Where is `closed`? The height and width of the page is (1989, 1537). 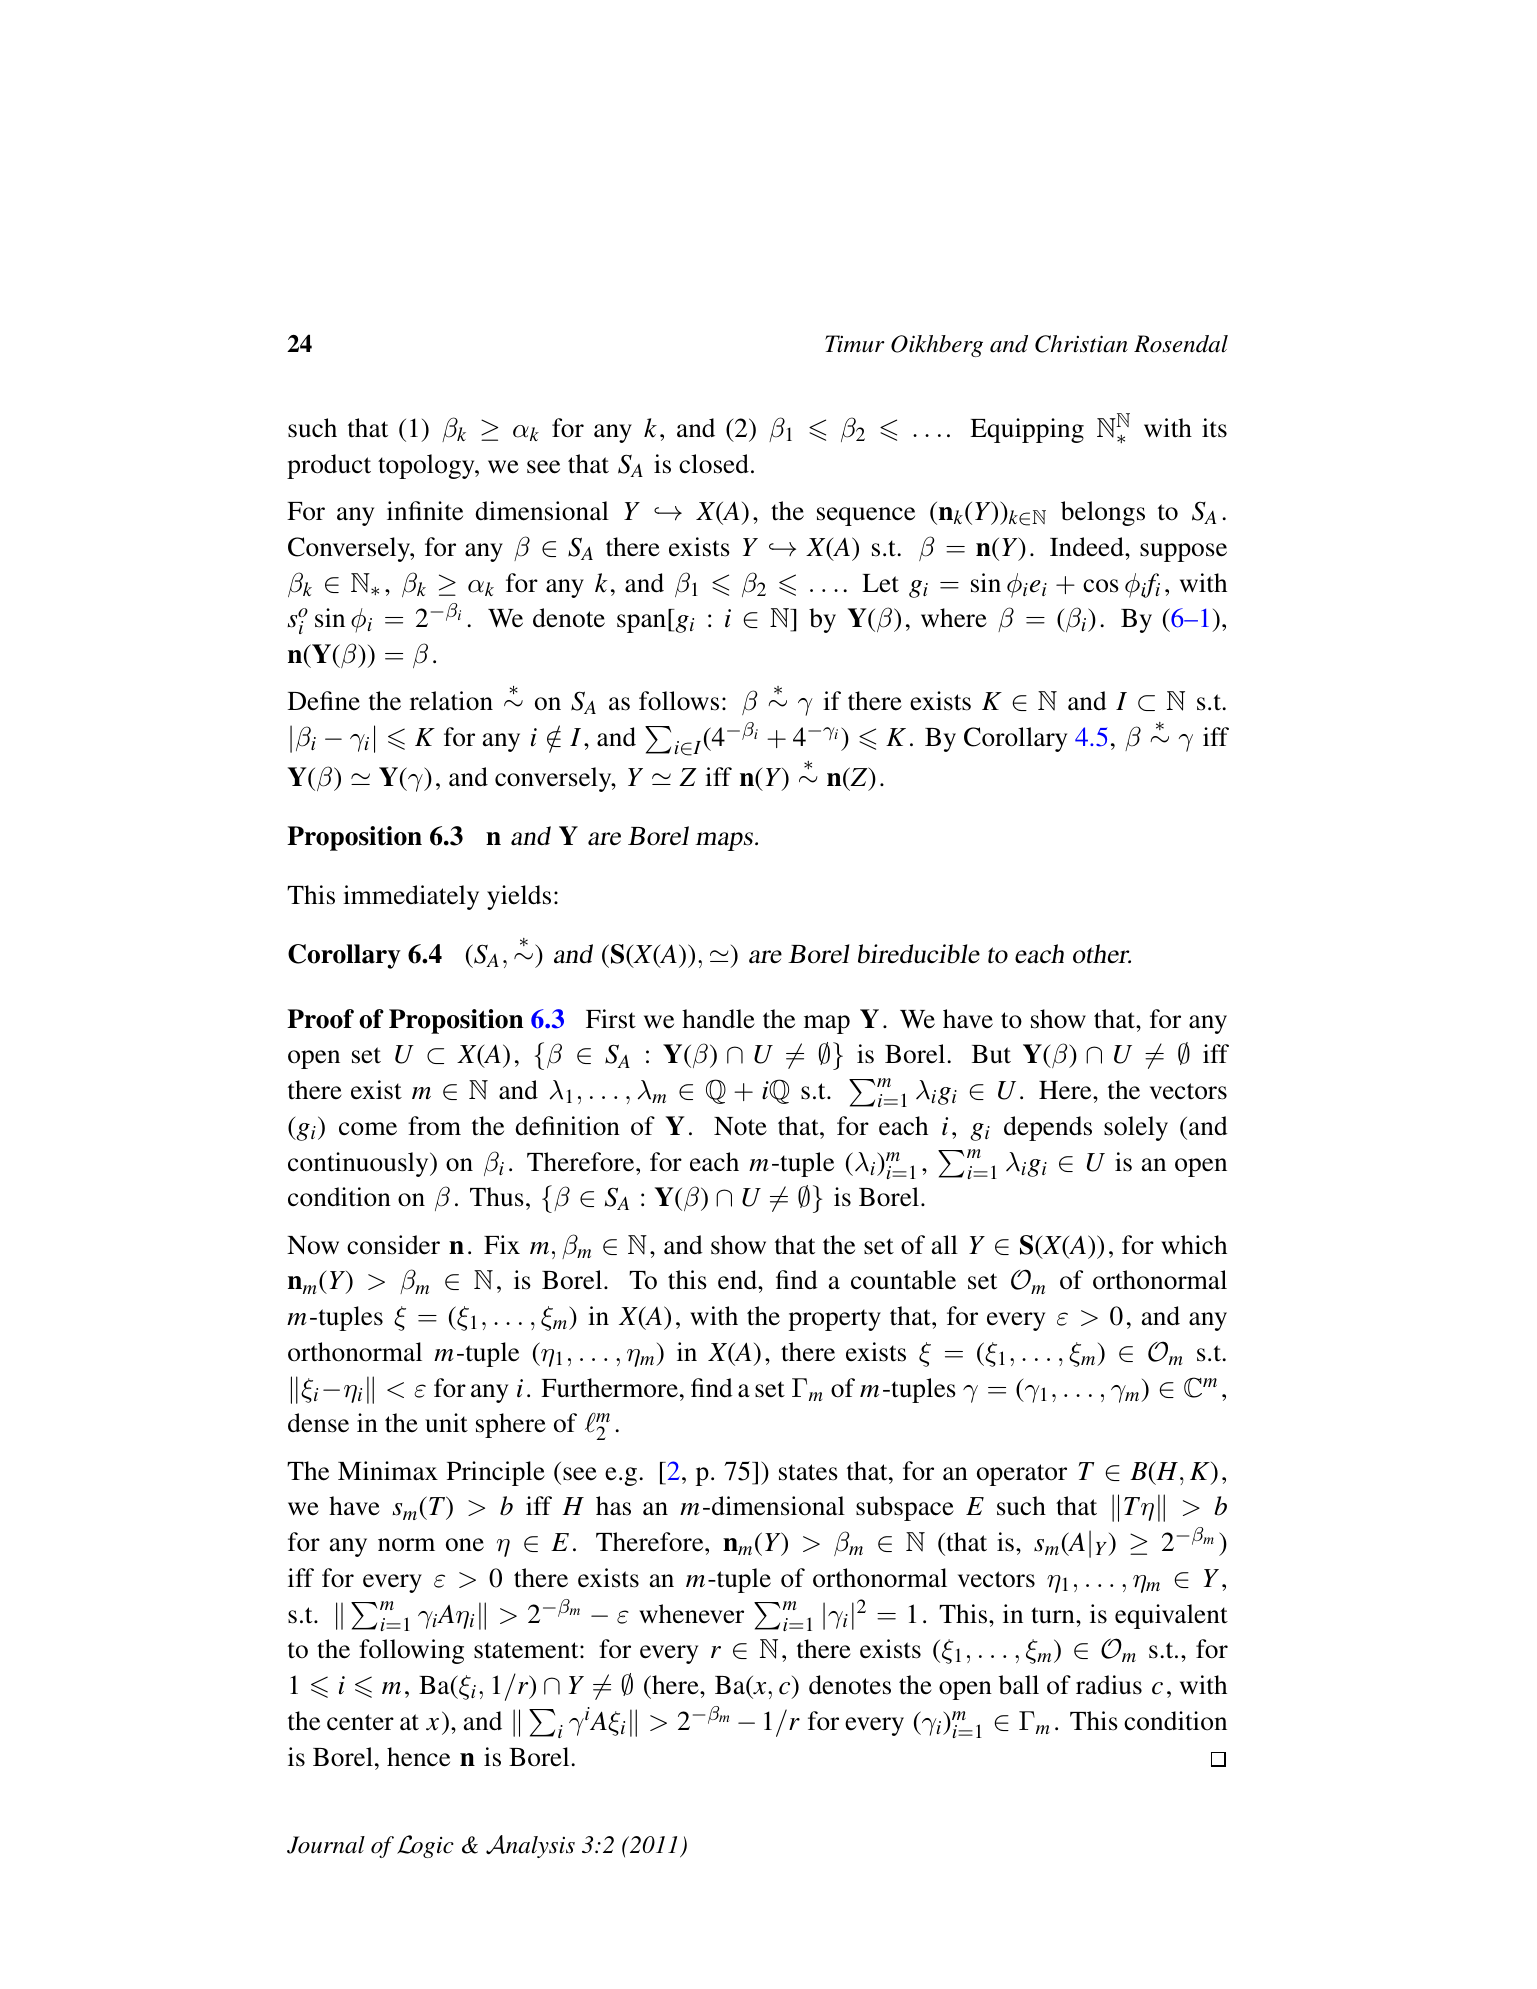 closed is located at coordinates (714, 464).
